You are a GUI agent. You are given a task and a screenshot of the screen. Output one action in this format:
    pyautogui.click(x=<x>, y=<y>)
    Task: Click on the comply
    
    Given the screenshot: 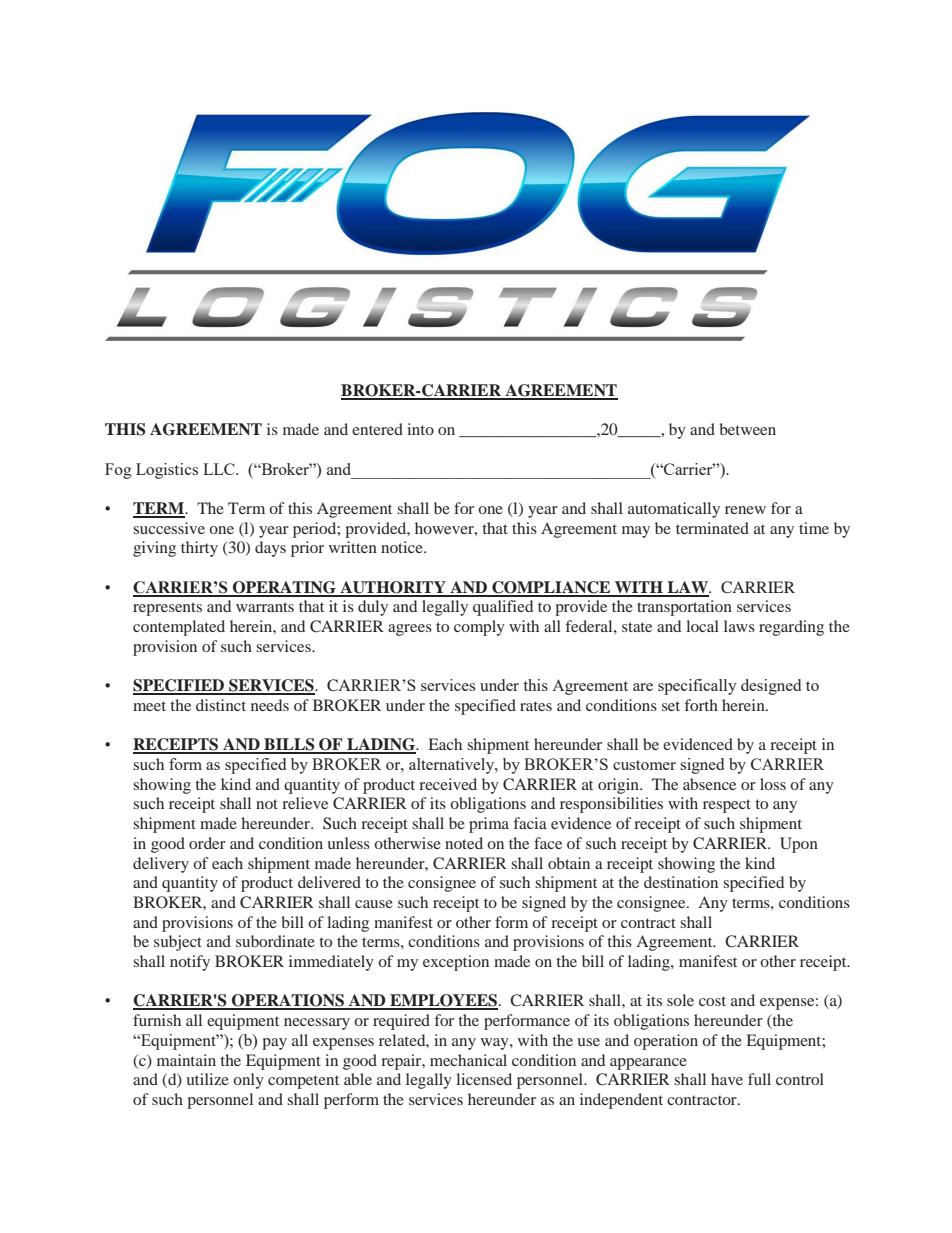 What is the action you would take?
    pyautogui.click(x=479, y=628)
